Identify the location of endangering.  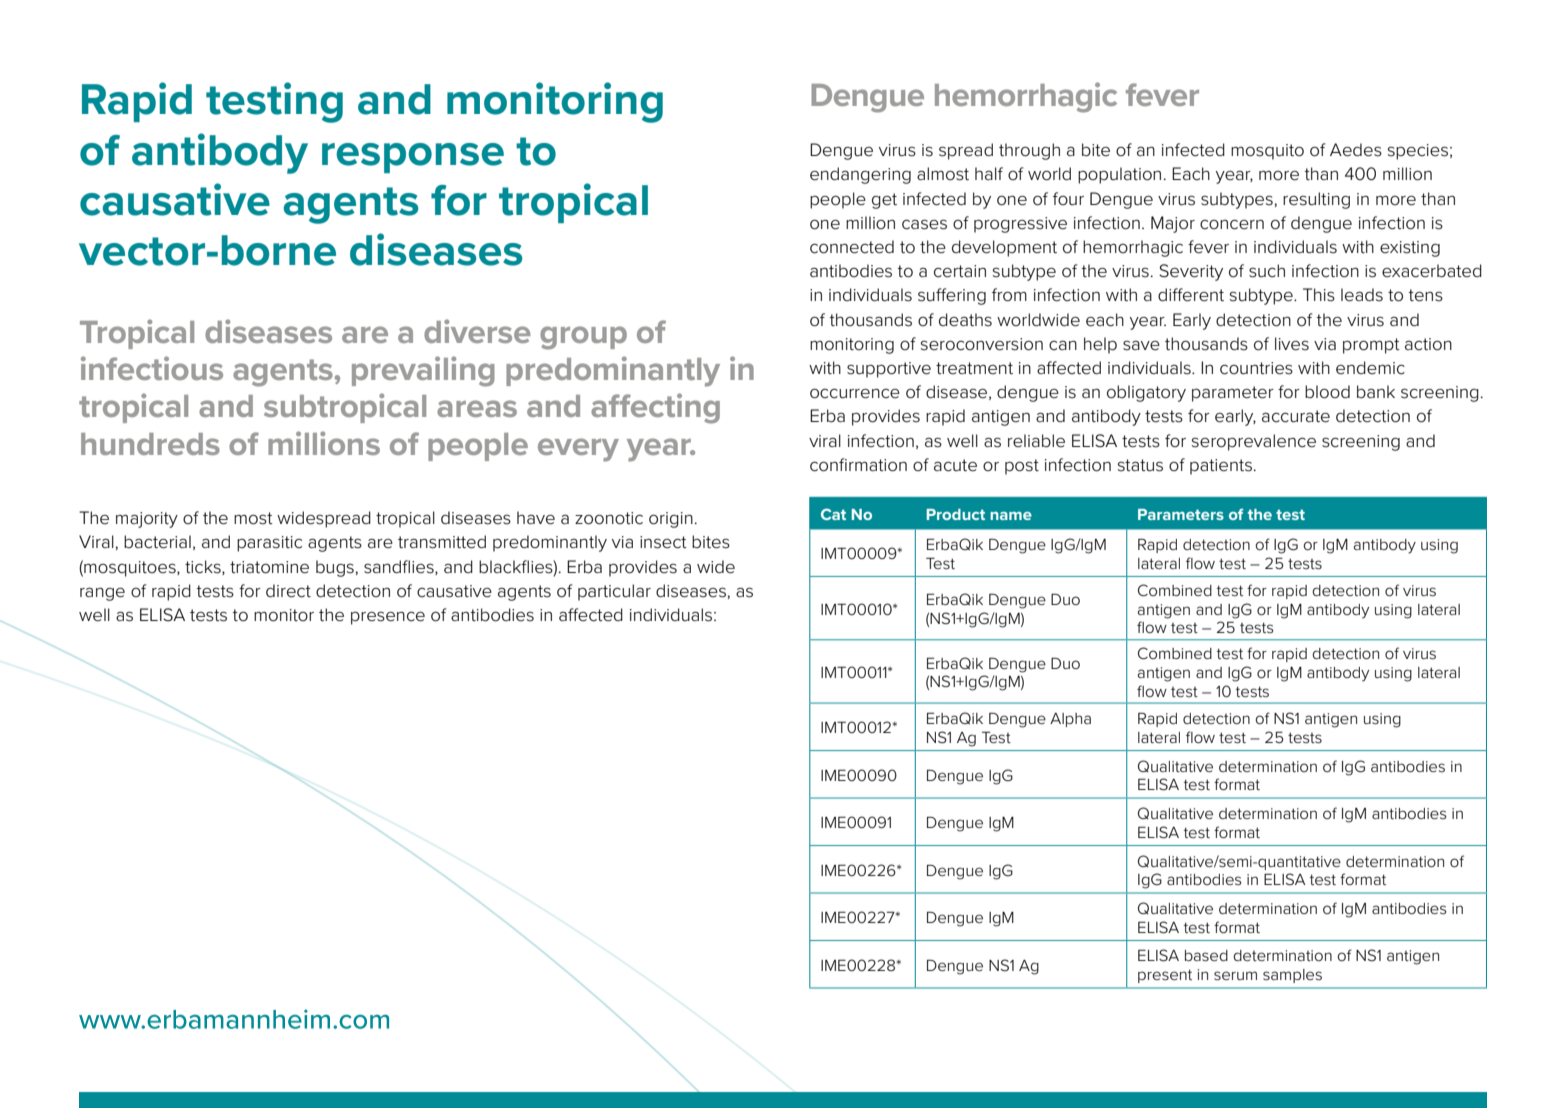
(860, 175).
